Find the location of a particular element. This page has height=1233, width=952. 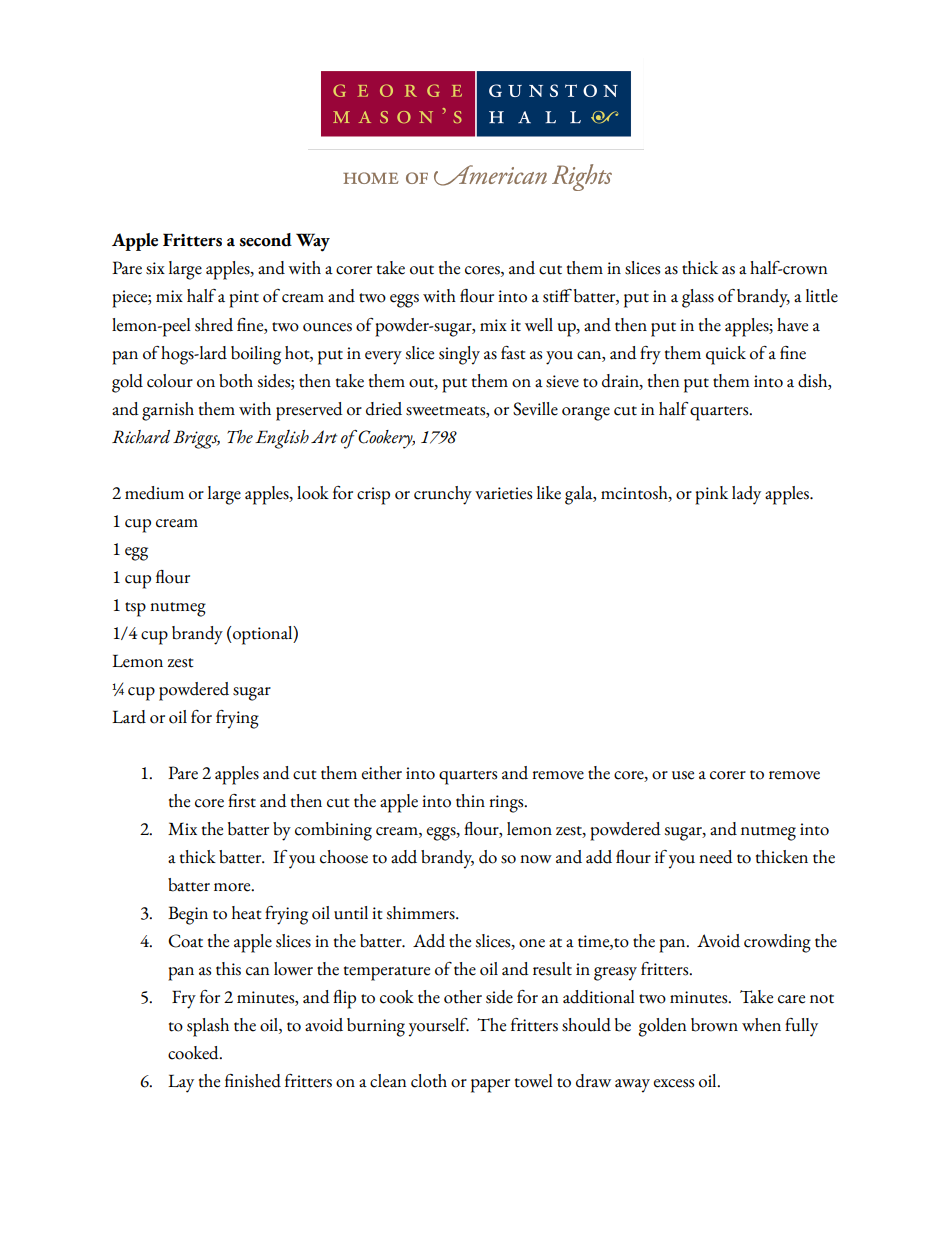

thin is located at coordinates (470, 801).
